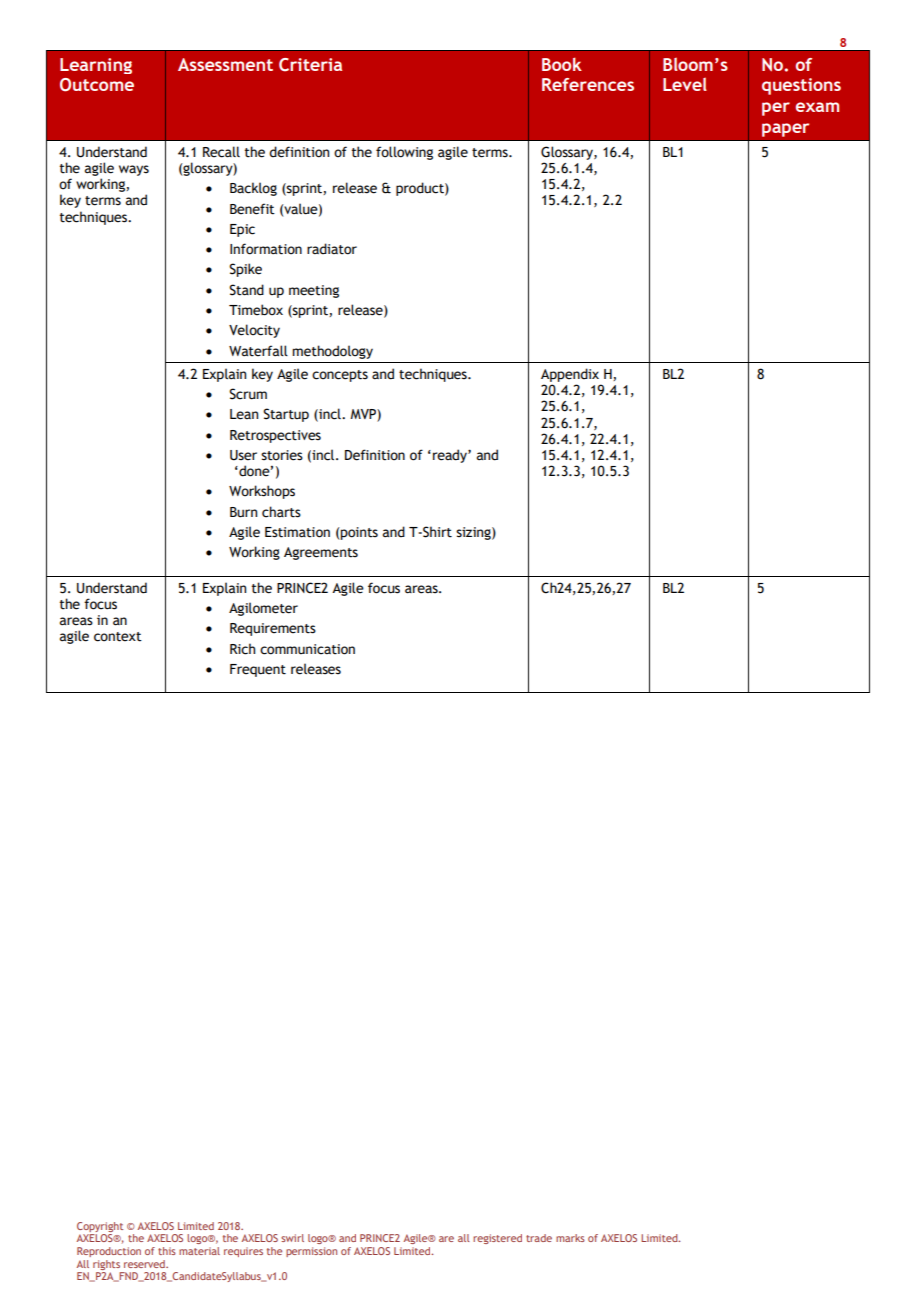  I want to click on Level, so click(685, 84).
